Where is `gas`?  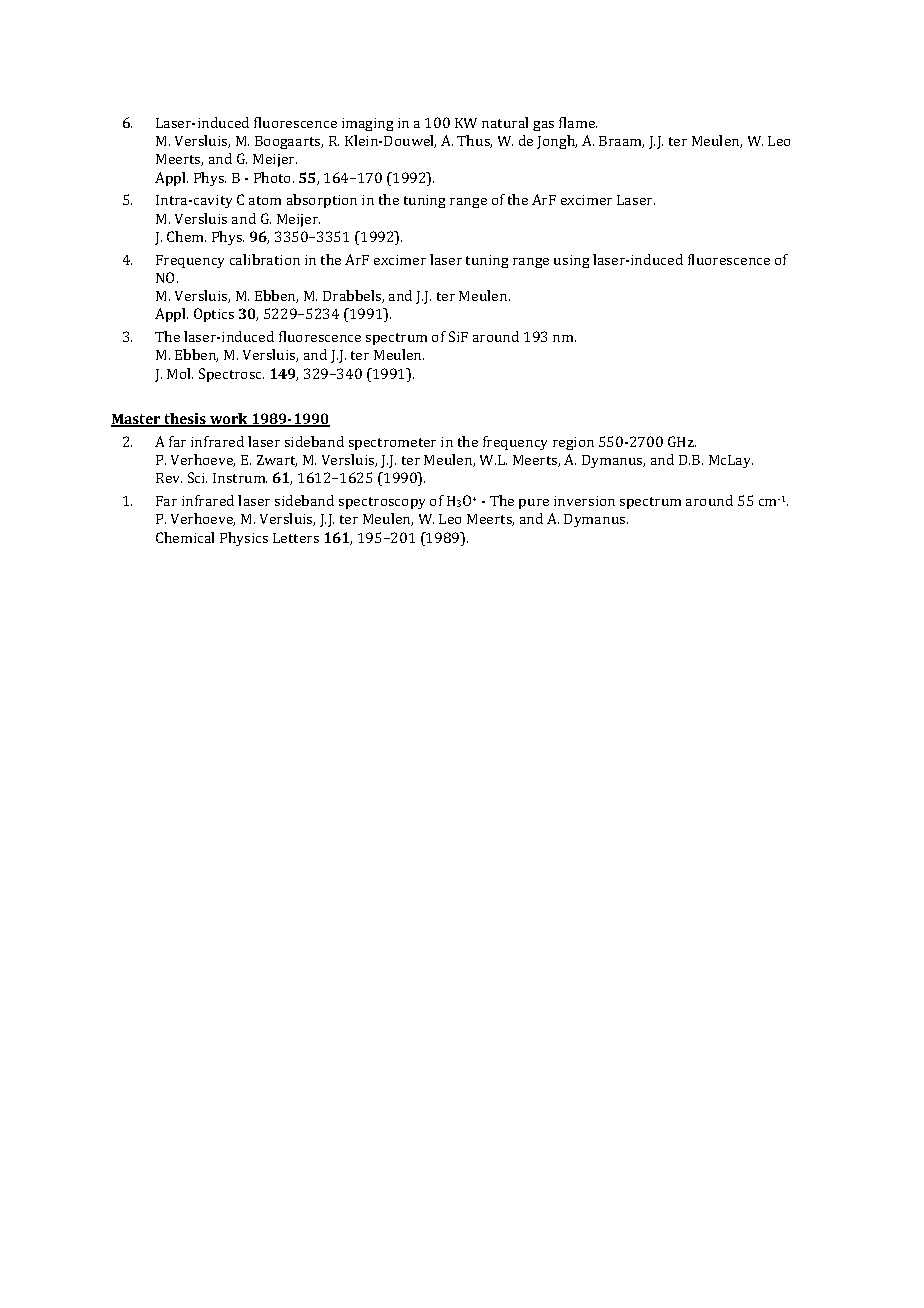 gas is located at coordinates (543, 126).
